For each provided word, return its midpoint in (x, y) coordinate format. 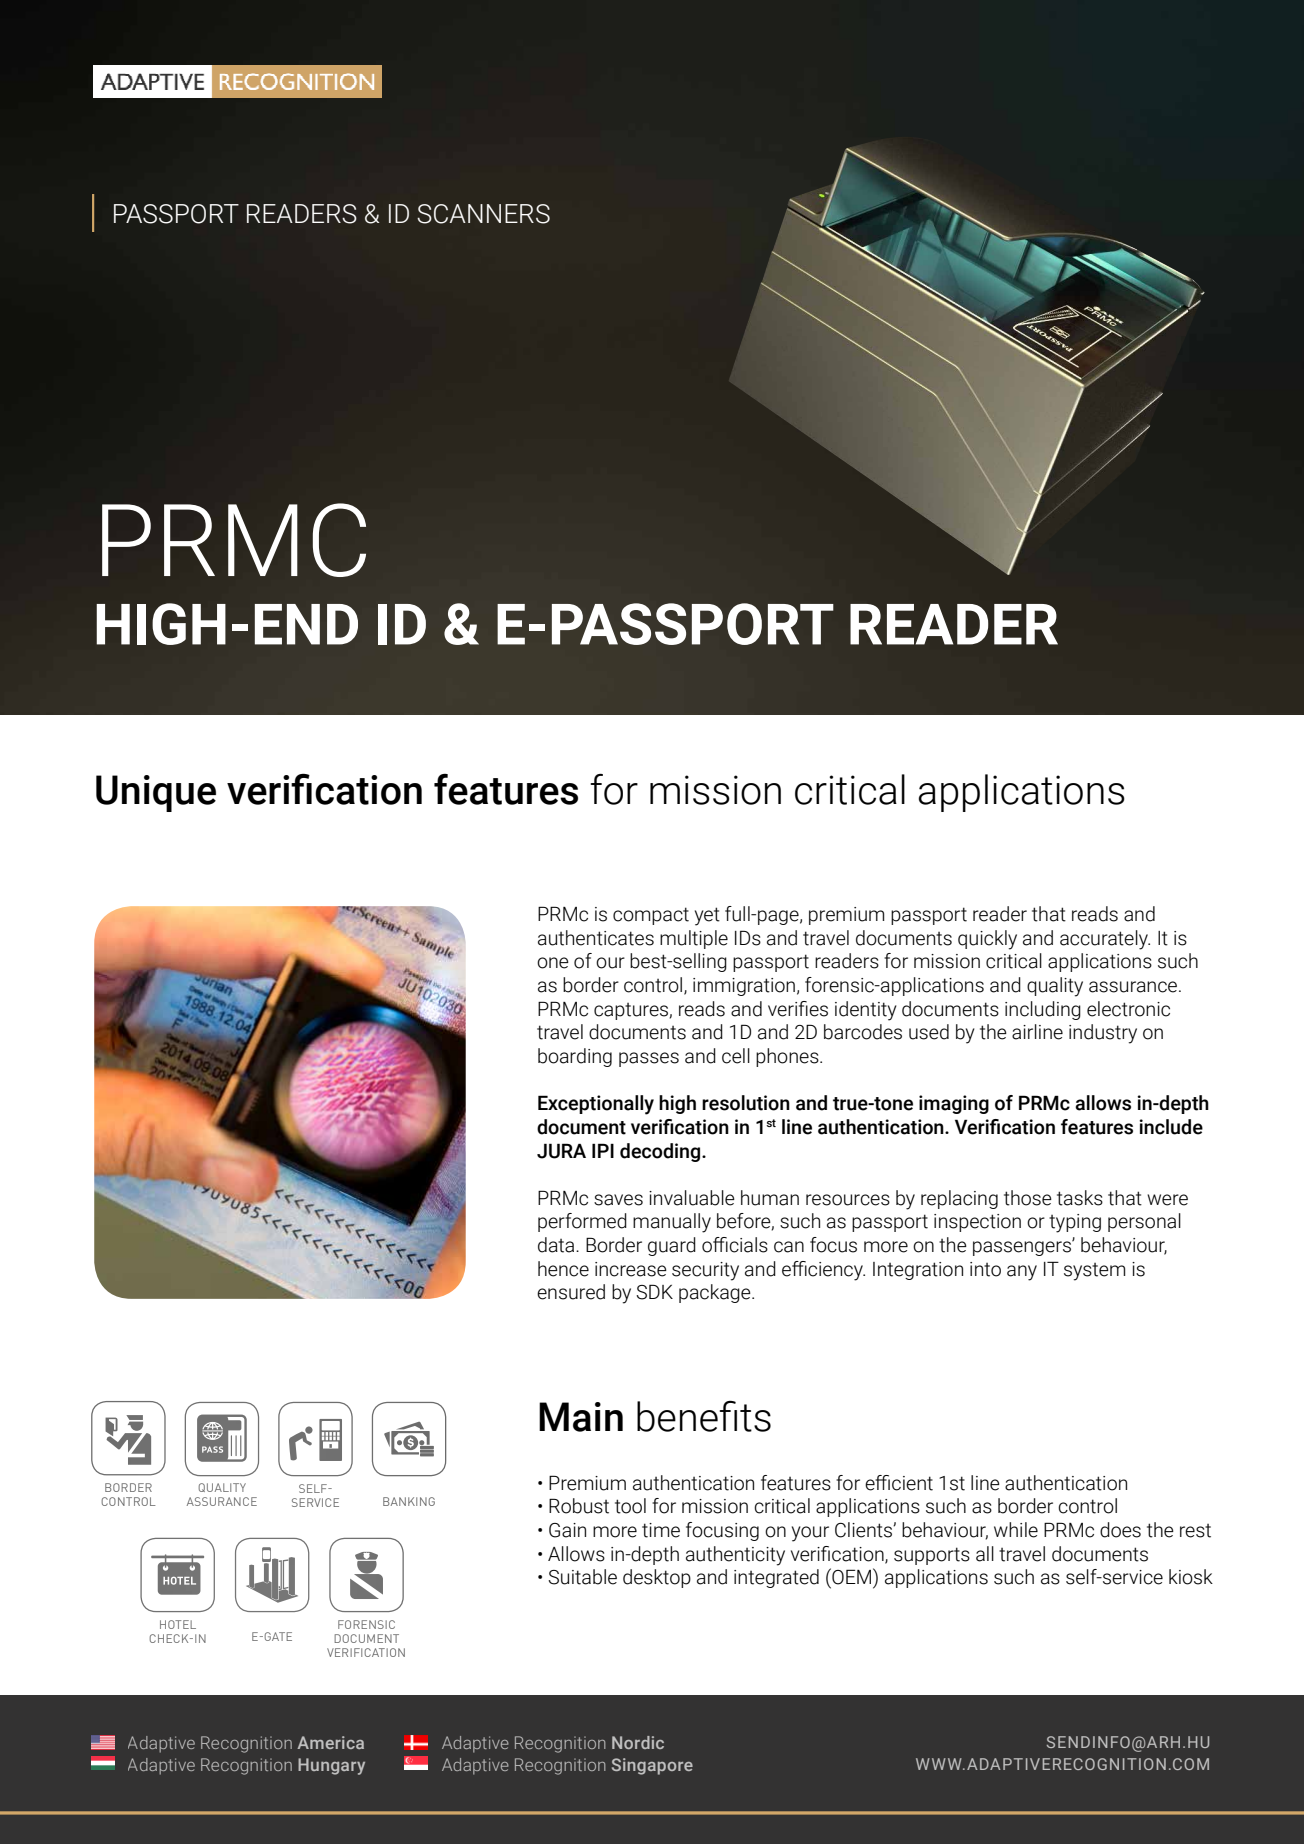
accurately (1105, 940)
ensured (571, 1292)
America (330, 1742)
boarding (575, 1057)
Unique (156, 793)
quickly (987, 940)
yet (707, 916)
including (1043, 1010)
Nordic (638, 1742)
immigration (744, 987)
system (1094, 1272)
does (1120, 1530)
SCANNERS (483, 214)
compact (651, 916)
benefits (704, 1416)
